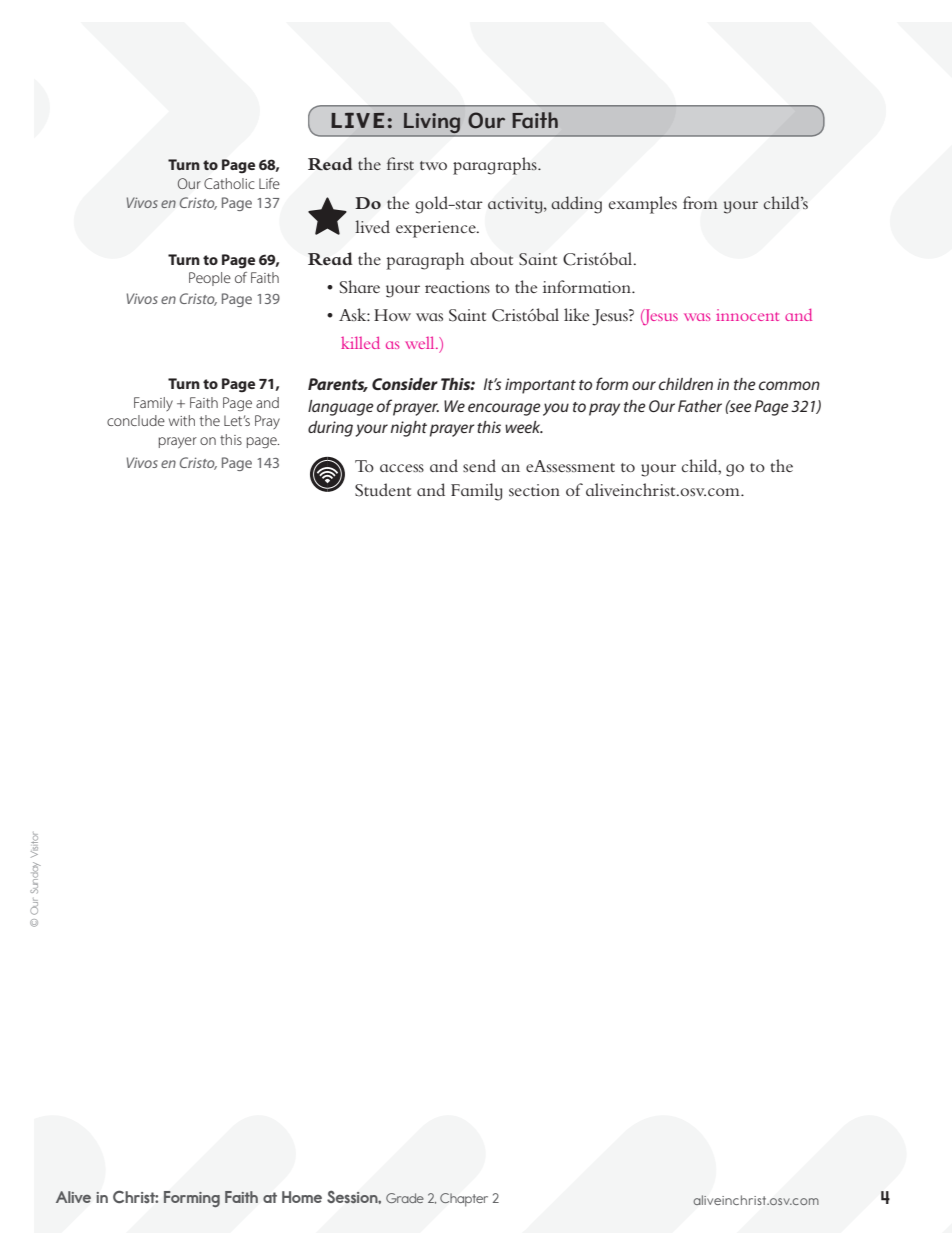 The width and height of the screenshot is (952, 1233). Describe the element at coordinates (402, 468) in the screenshot. I see `access` at that location.
